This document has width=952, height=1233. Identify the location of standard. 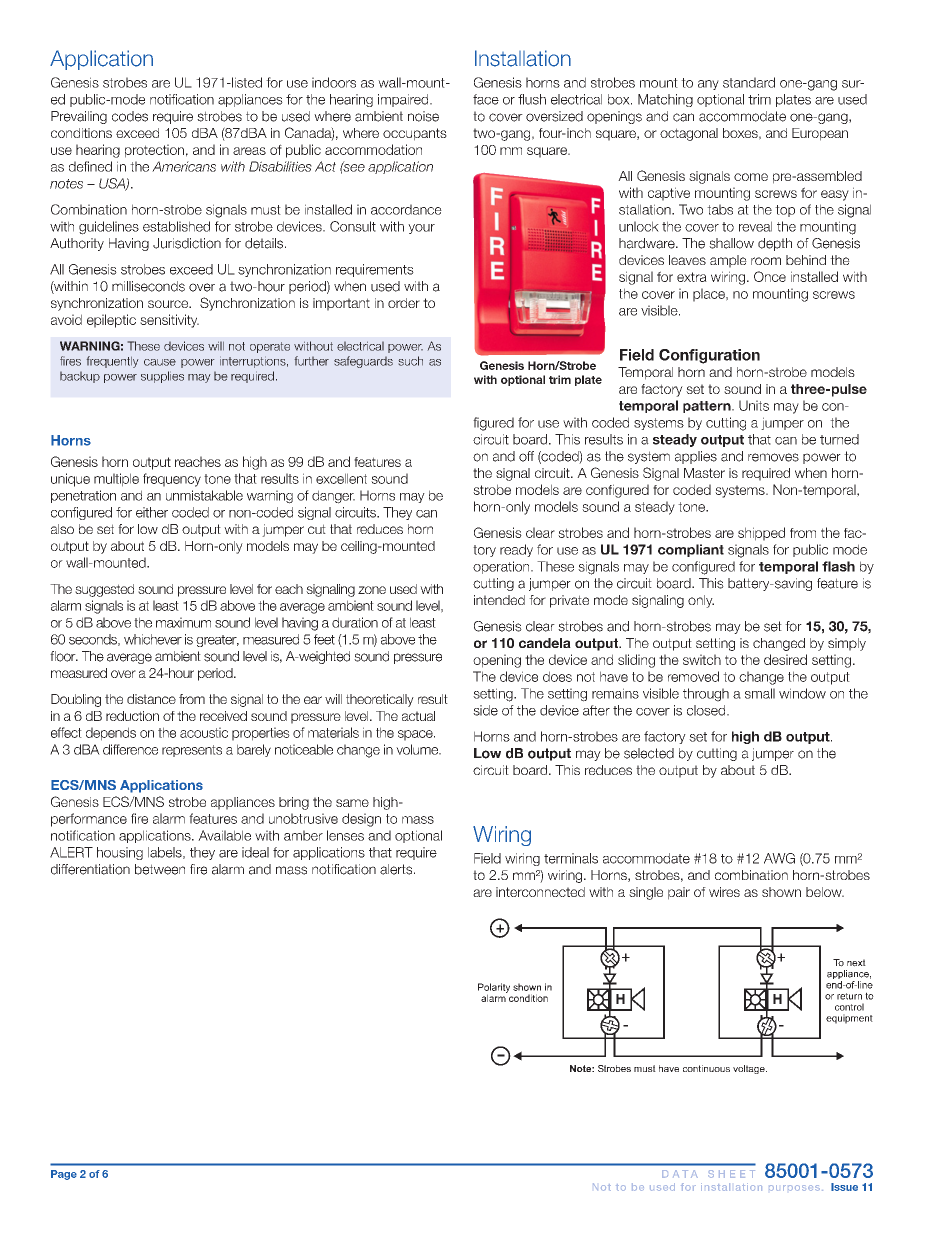
(749, 82).
